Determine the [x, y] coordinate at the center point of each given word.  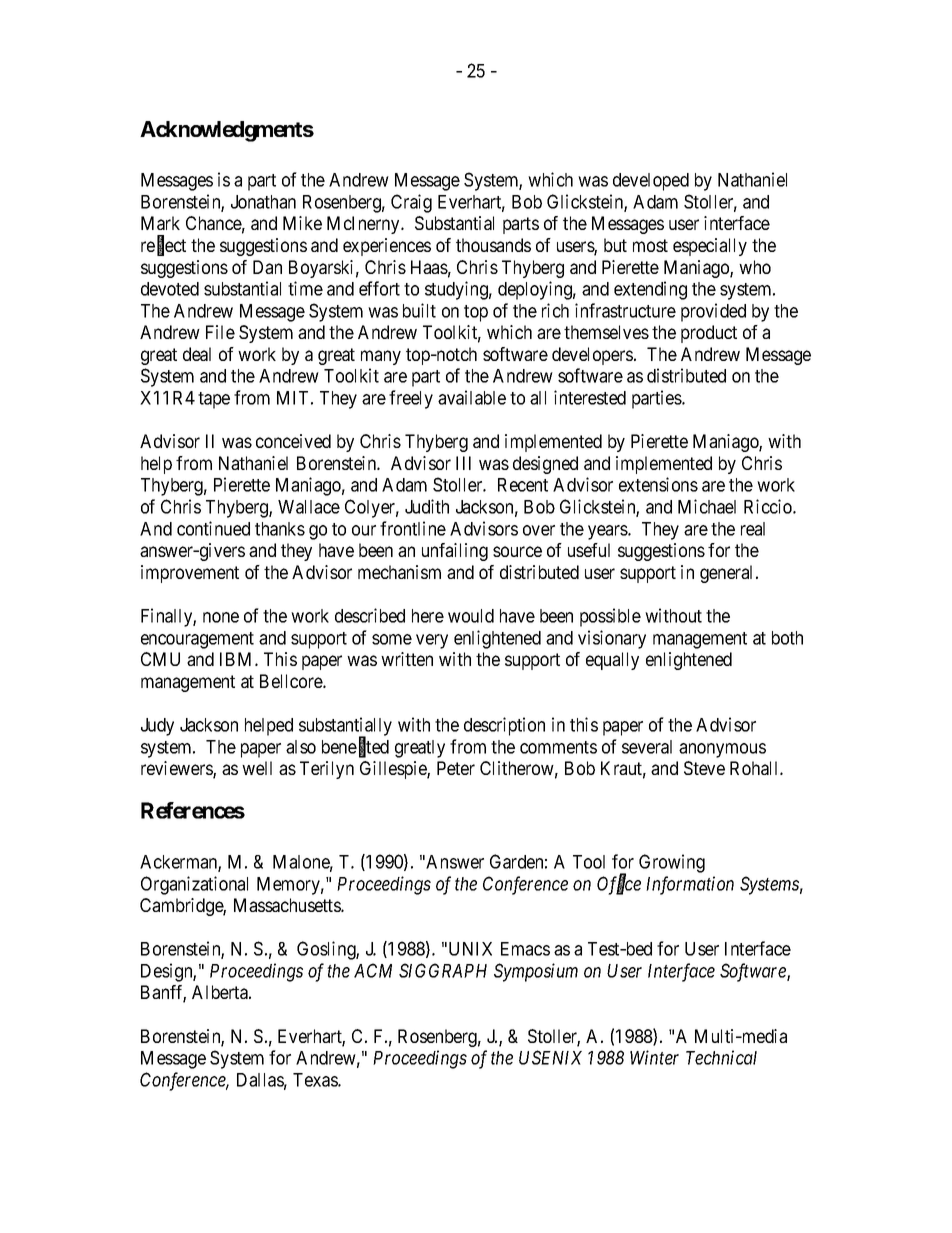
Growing [672, 863]
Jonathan [263, 202]
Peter [456, 768]
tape [214, 400]
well [257, 768]
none [221, 617]
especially [710, 247]
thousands [493, 245]
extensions [658, 484]
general [728, 574]
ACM [373, 970]
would [471, 616]
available [472, 397]
